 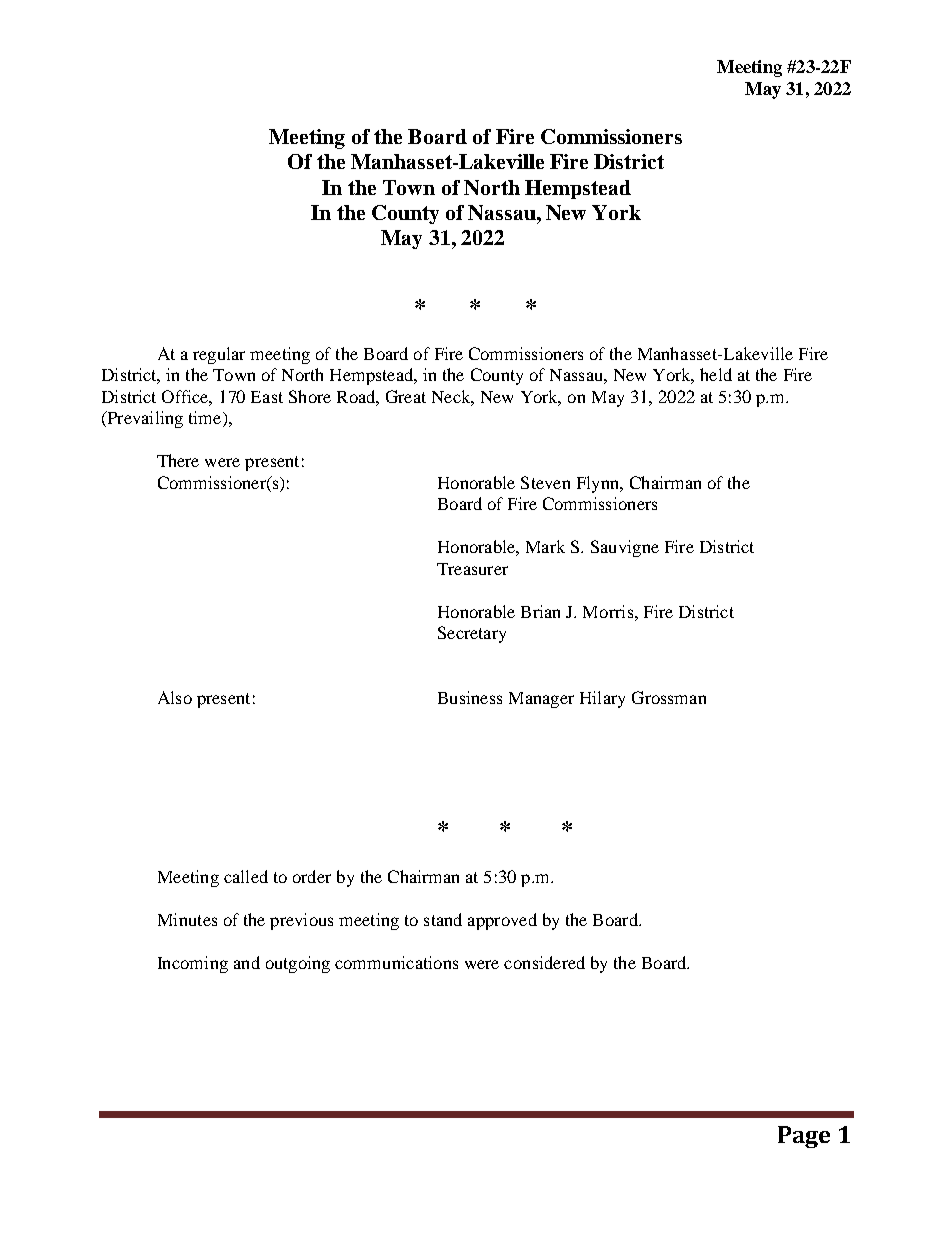 I want to click on approved, so click(x=502, y=921).
